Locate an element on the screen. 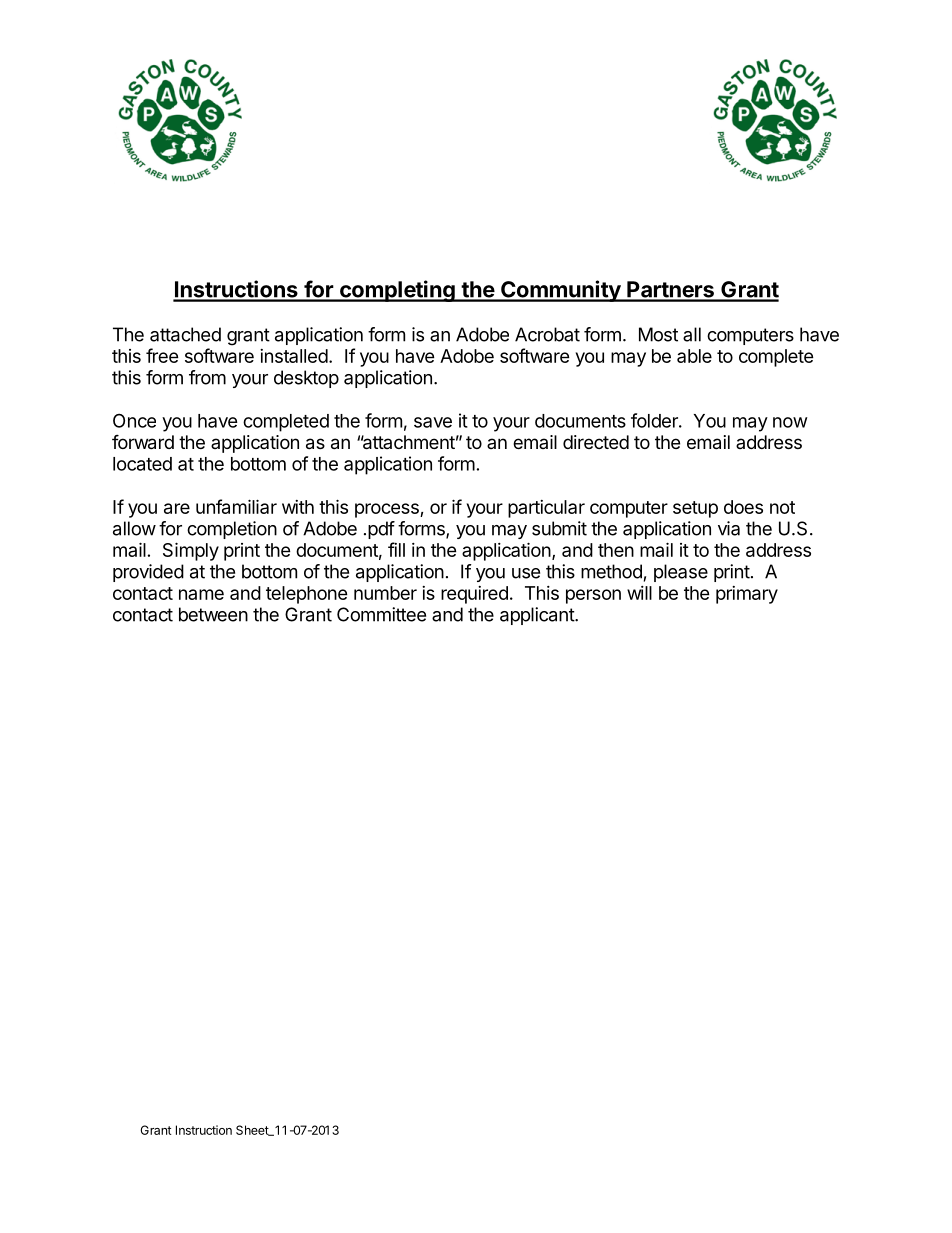 The image size is (952, 1233). required is located at coordinates (474, 595).
